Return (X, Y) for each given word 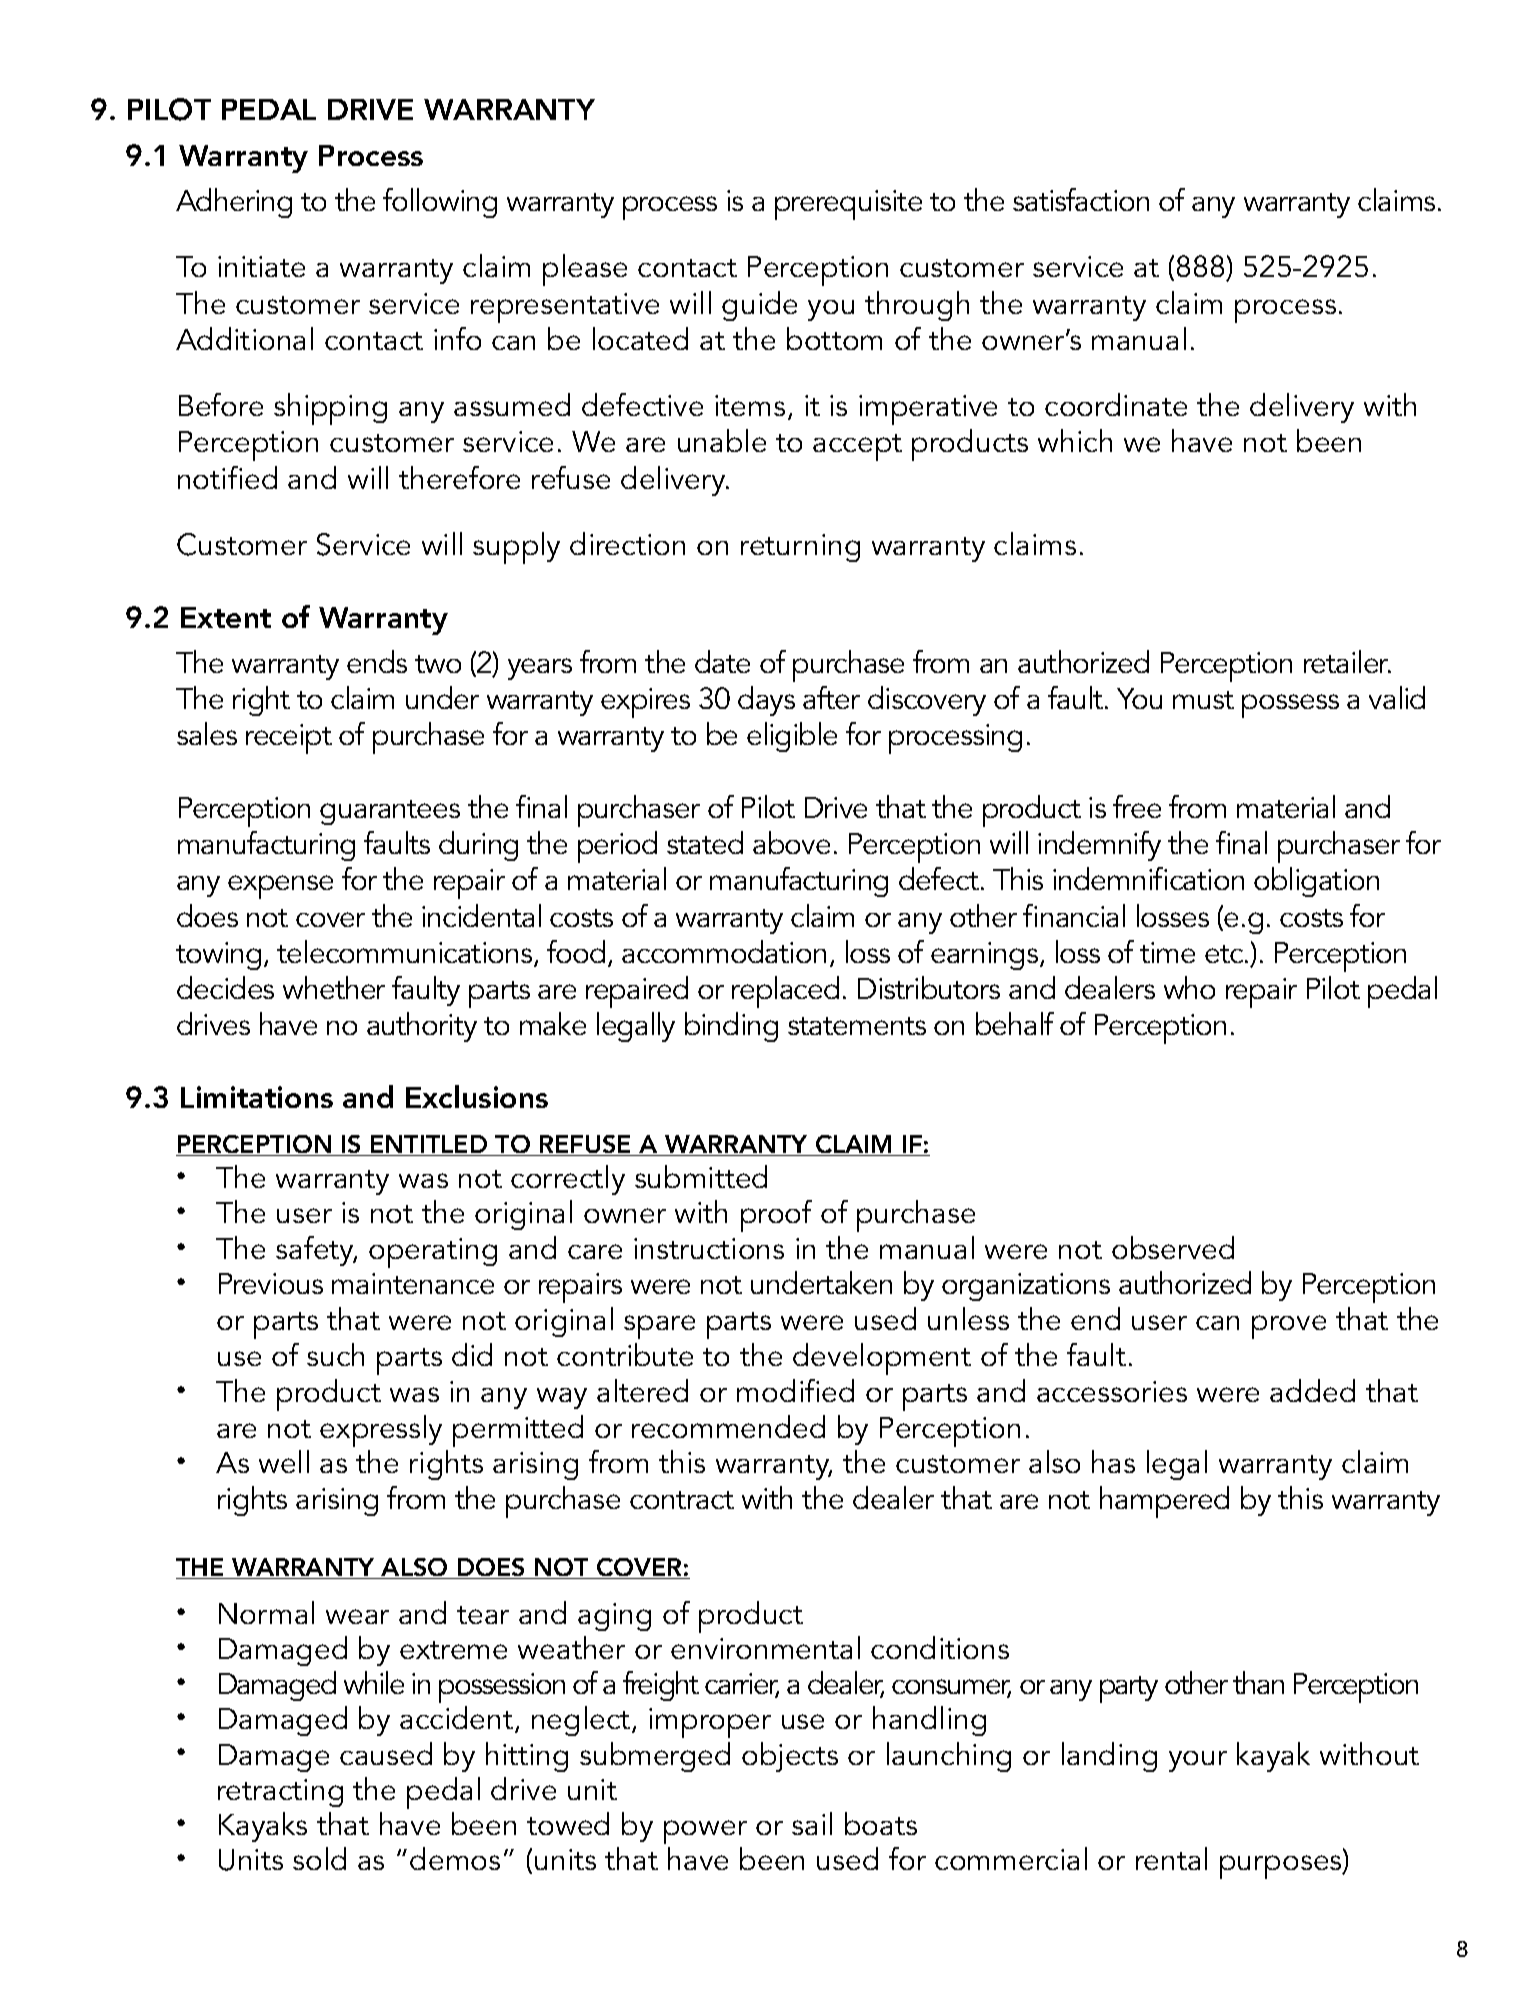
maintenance (413, 1283)
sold (319, 1858)
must (1203, 700)
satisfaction (1081, 199)
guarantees (390, 812)
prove (1289, 1327)
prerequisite (848, 205)
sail (812, 1823)
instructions (709, 1248)
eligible (792, 737)
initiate (261, 266)
